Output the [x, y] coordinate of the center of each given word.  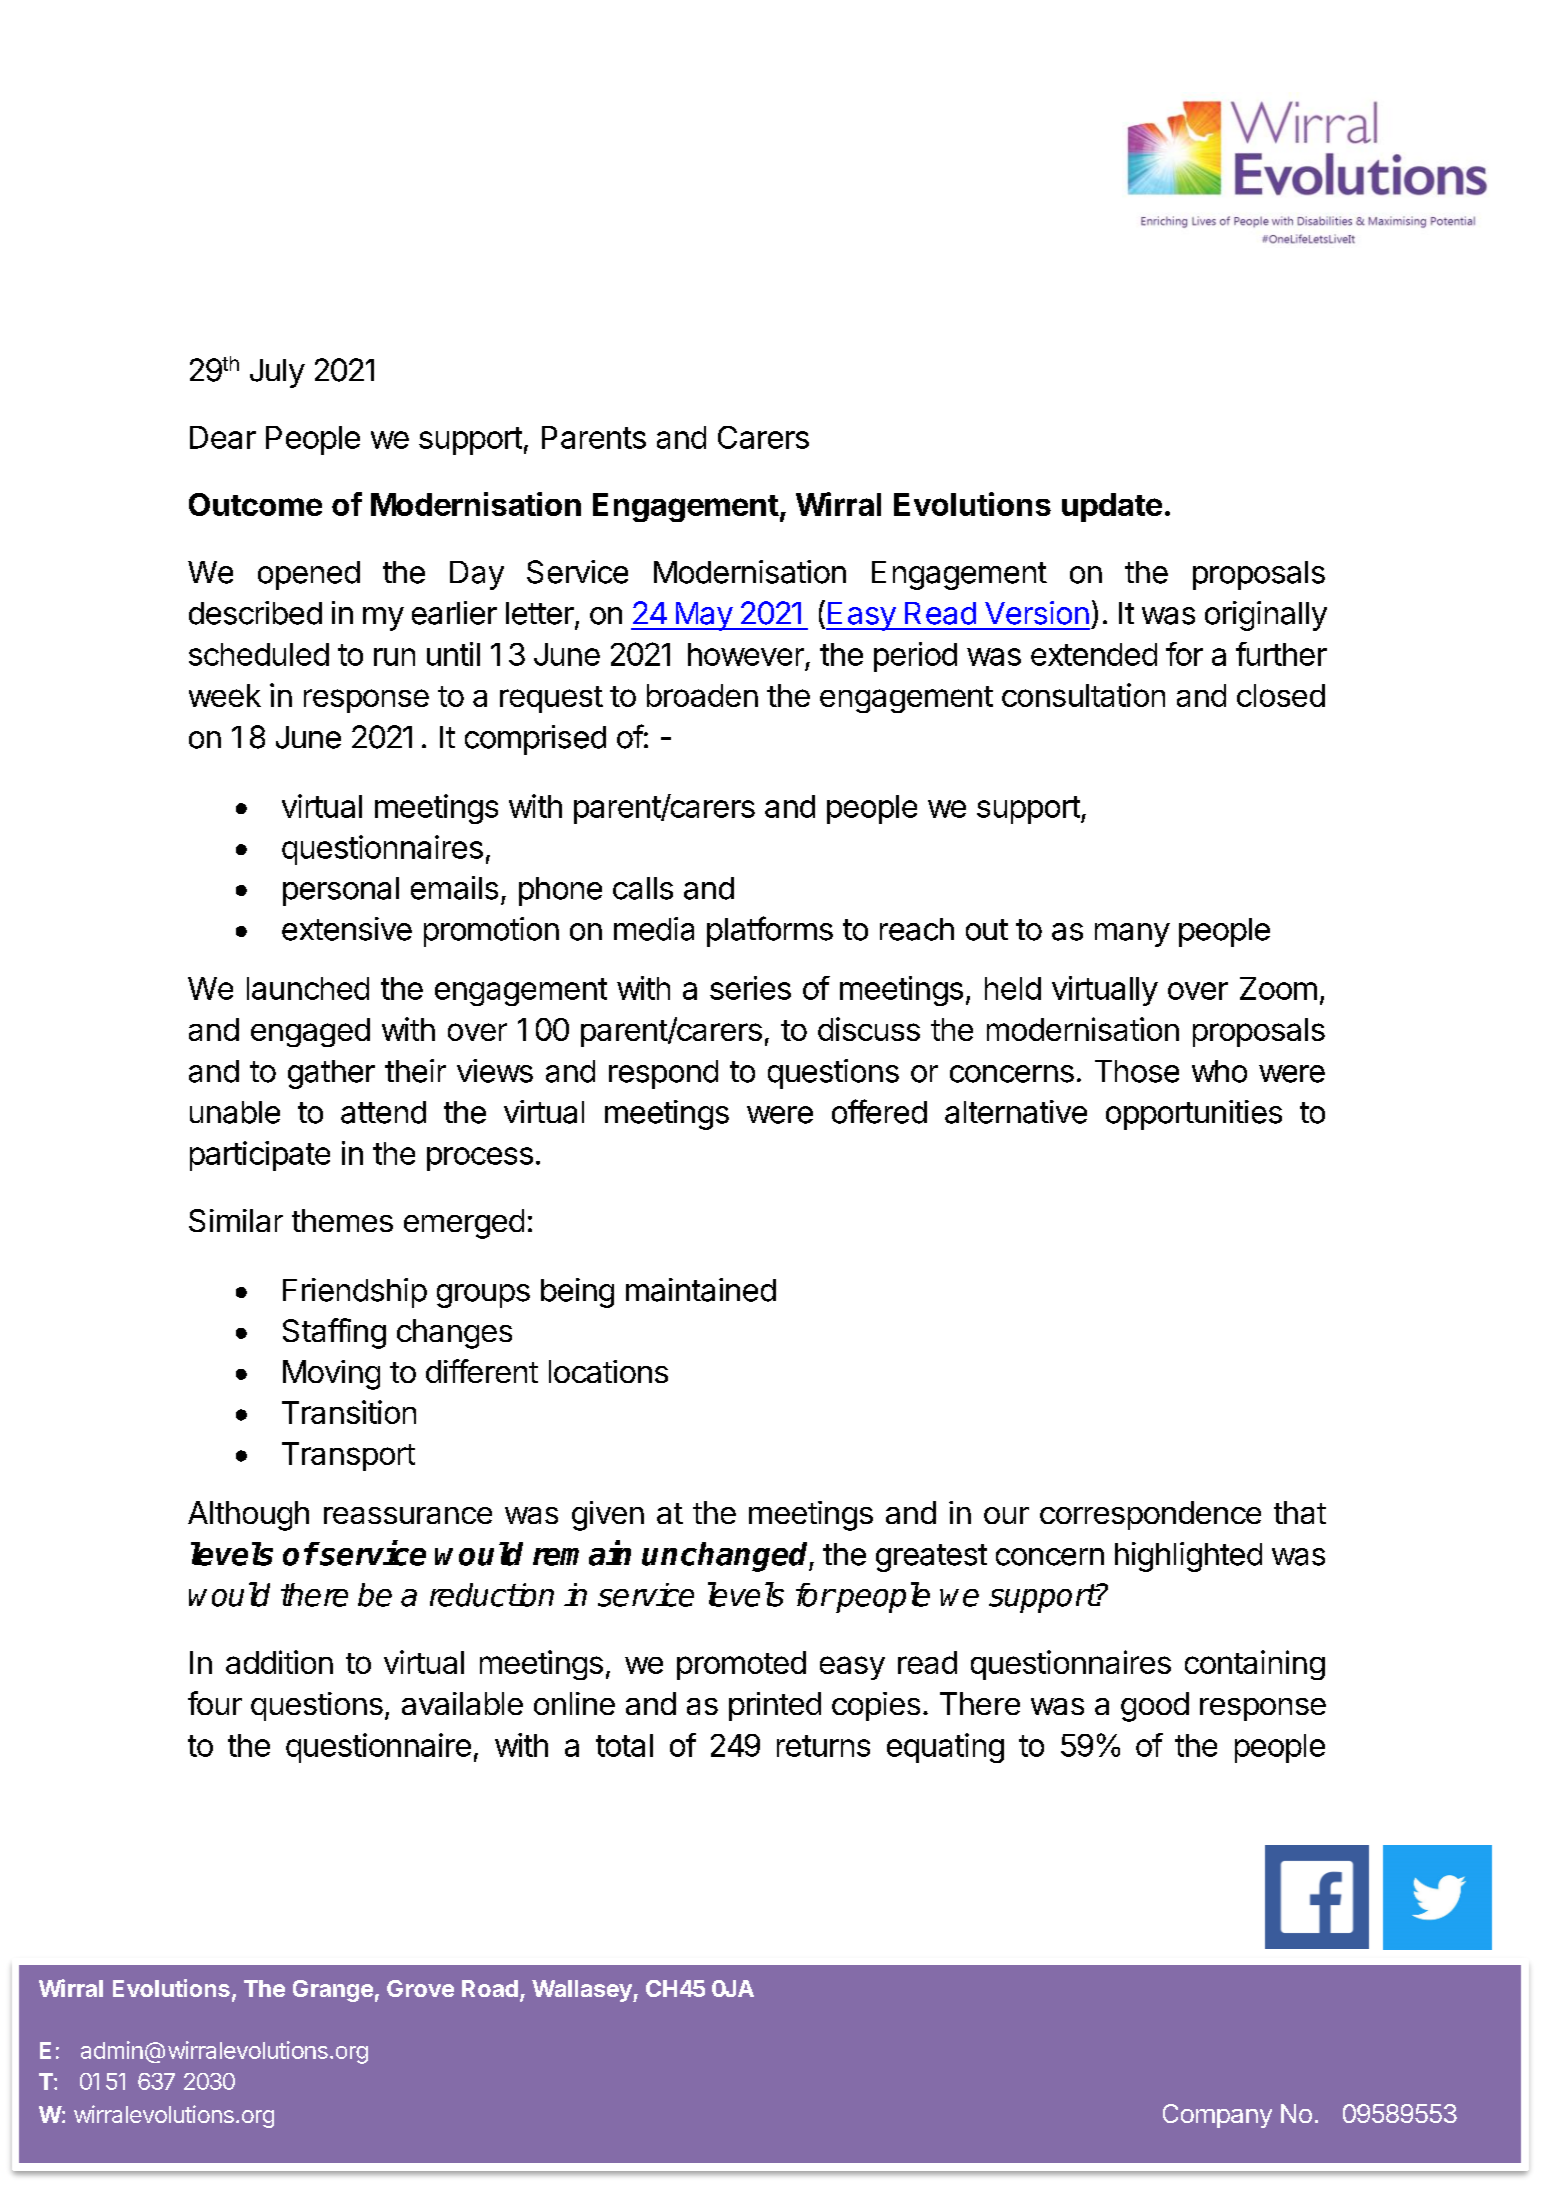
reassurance [408, 1515]
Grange [333, 1991]
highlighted [1188, 1557]
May [703, 616]
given [608, 1516]
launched [308, 988]
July [277, 373]
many [1132, 935]
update [1112, 507]
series [750, 988]
